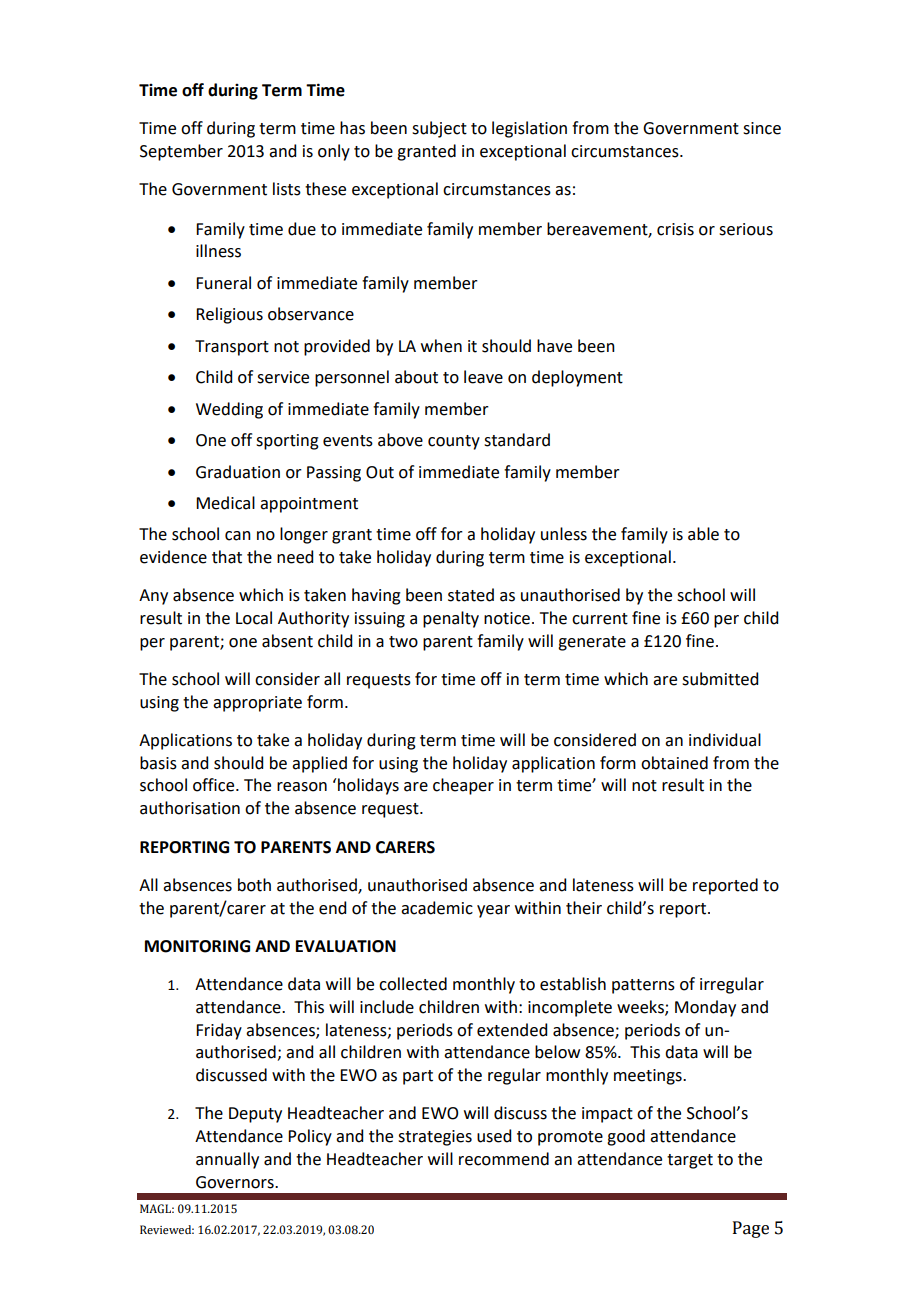 The image size is (924, 1308). What do you see at coordinates (190, 808) in the screenshot?
I see `authorisation` at bounding box center [190, 808].
